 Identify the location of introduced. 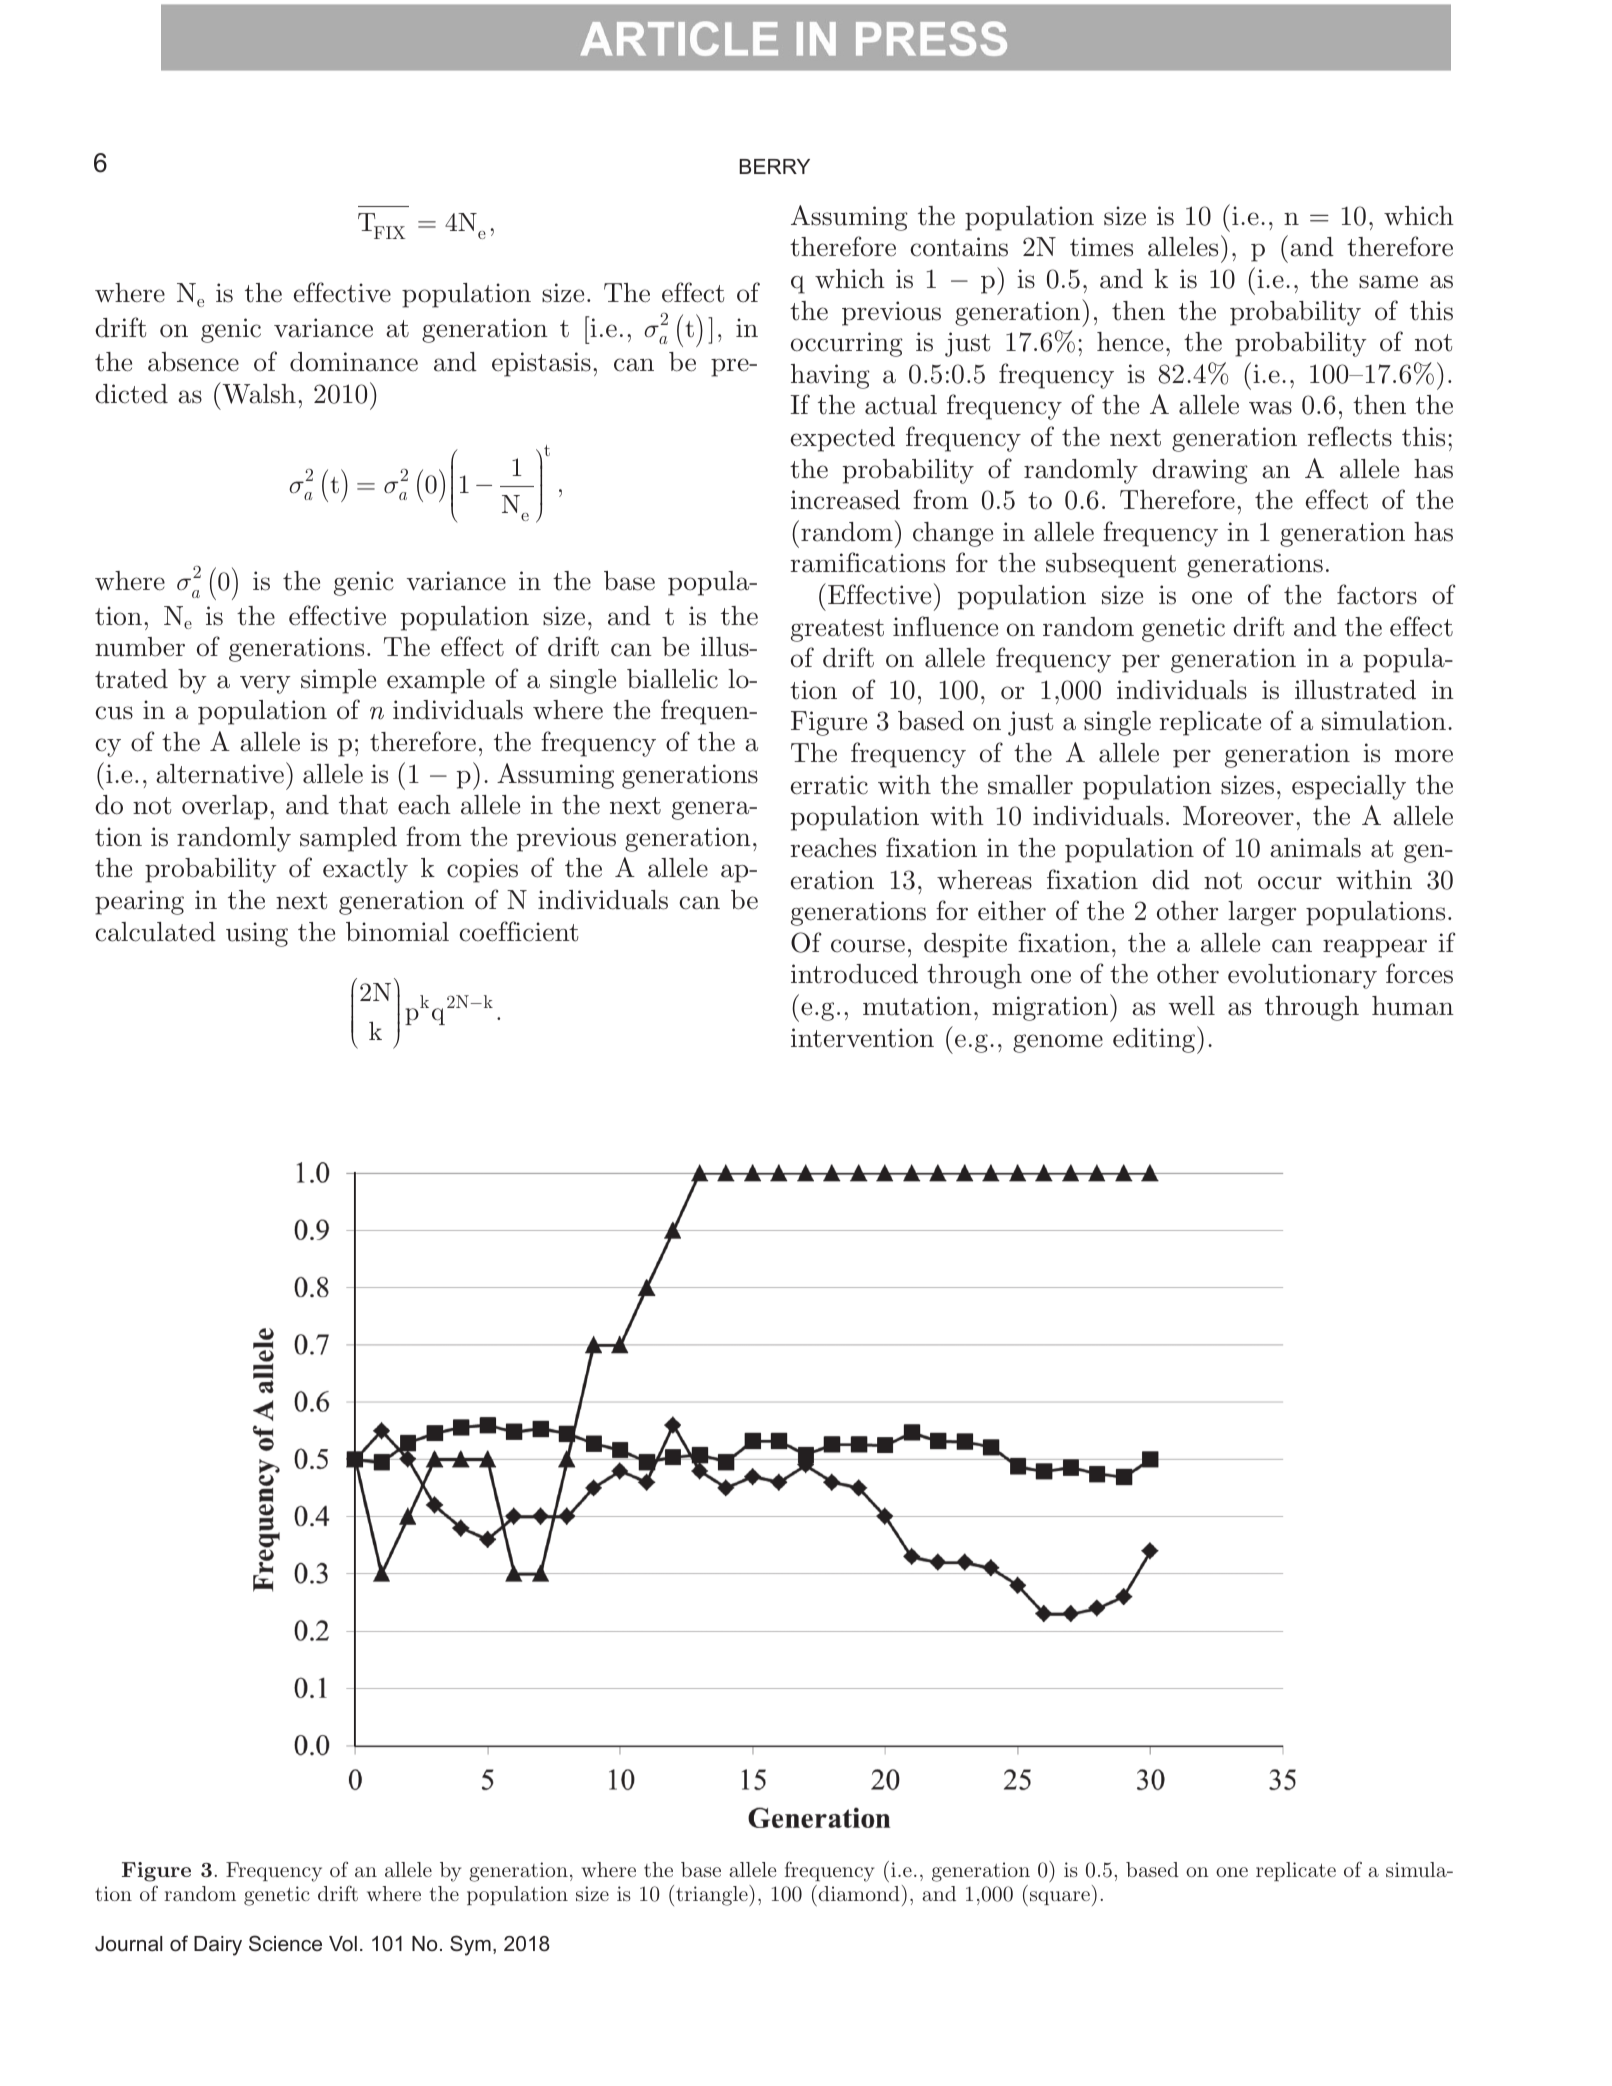
(854, 974).
